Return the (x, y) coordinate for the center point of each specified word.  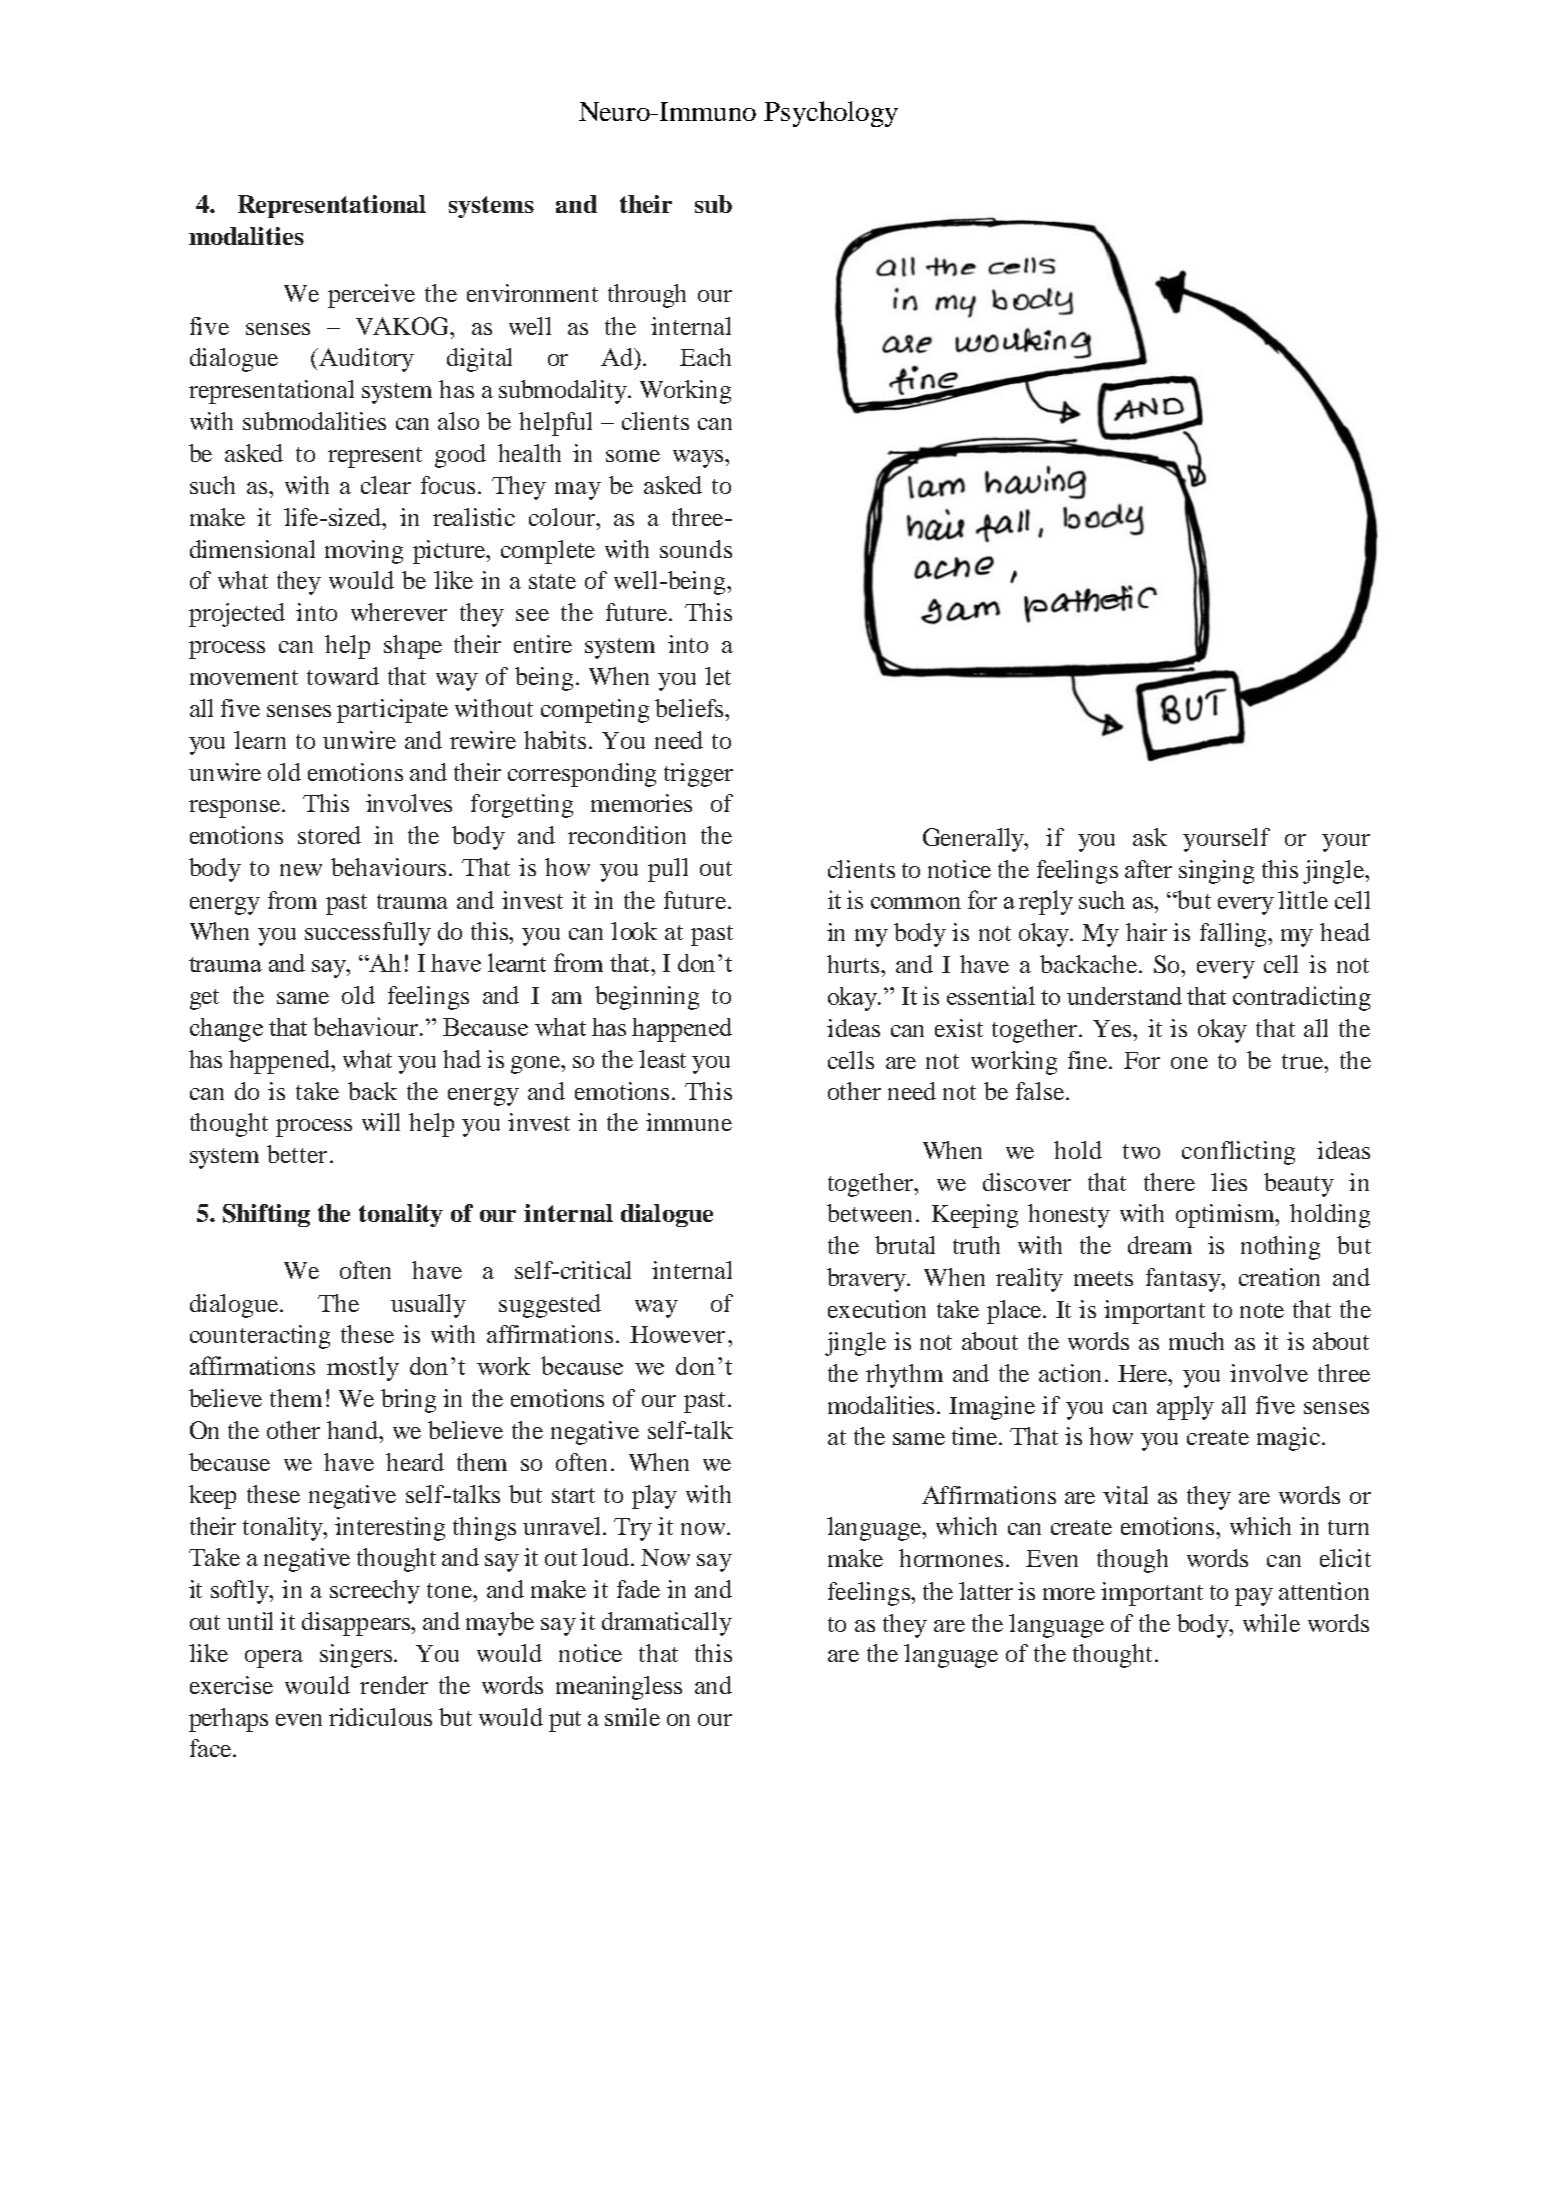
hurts (854, 964)
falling (1234, 935)
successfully (368, 934)
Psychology (831, 114)
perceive (371, 296)
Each (705, 357)
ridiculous (380, 1717)
